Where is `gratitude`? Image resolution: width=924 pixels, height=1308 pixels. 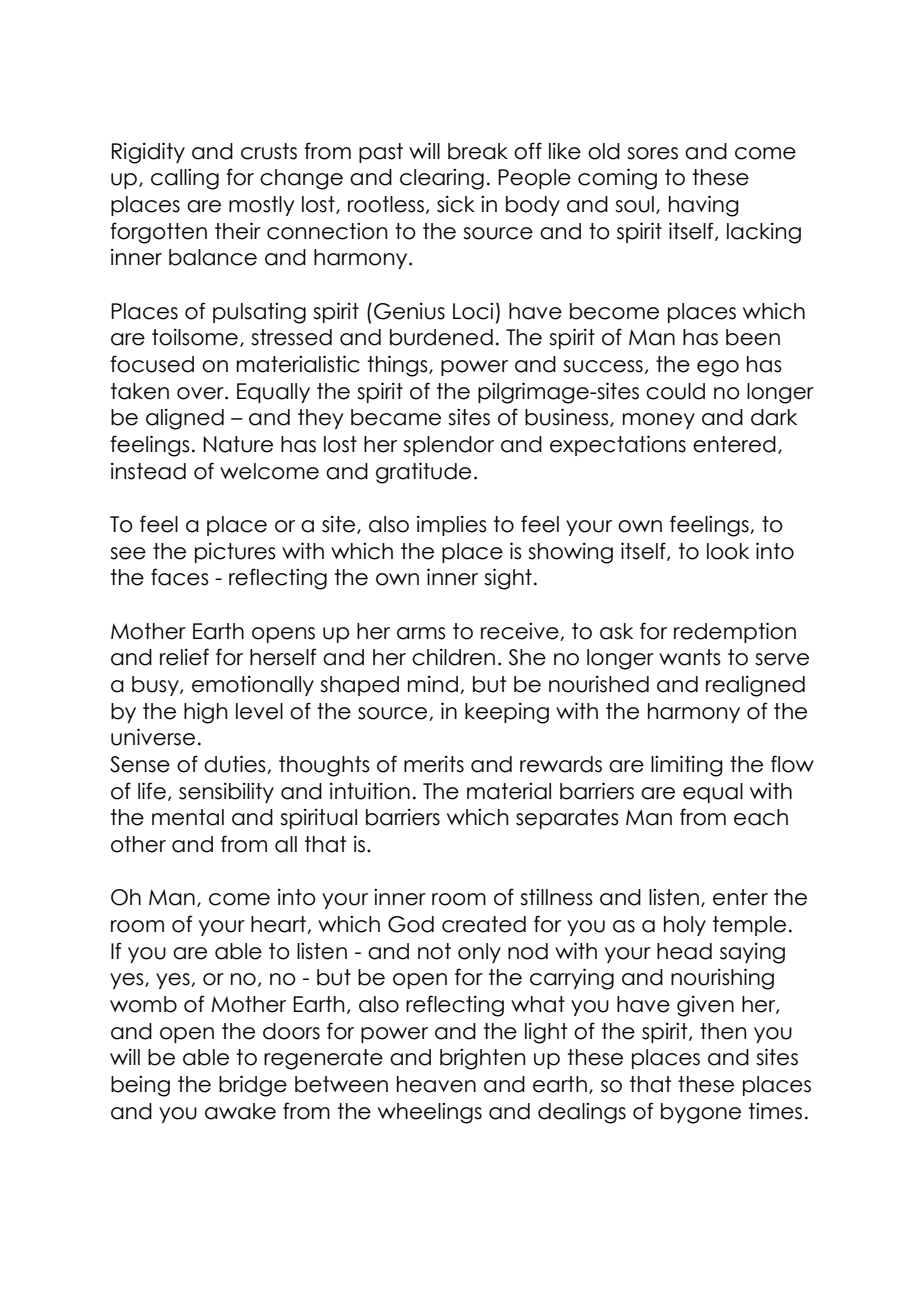
gratitude is located at coordinates (423, 473).
